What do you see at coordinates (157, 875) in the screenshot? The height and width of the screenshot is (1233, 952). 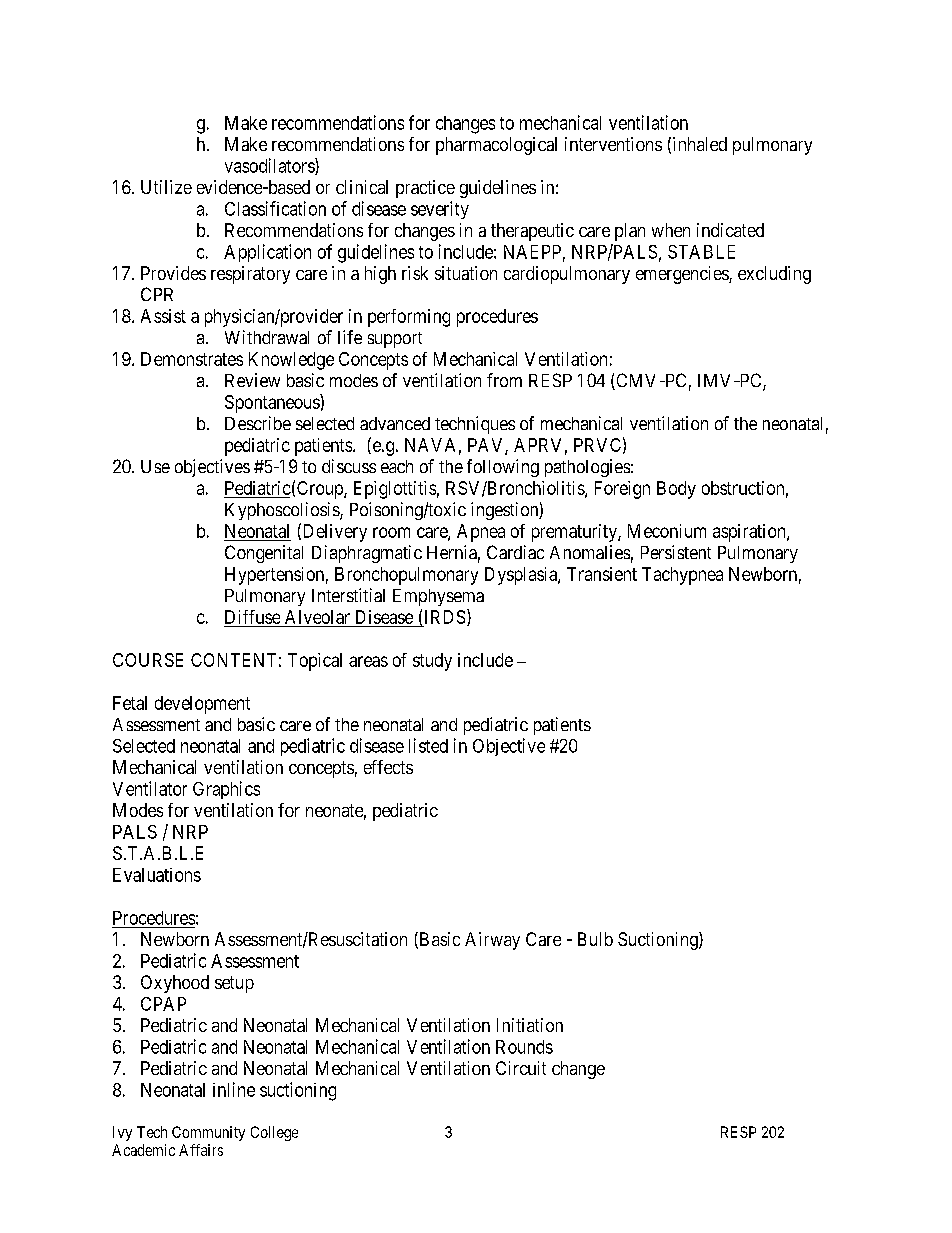 I see `Evaluations` at bounding box center [157, 875].
